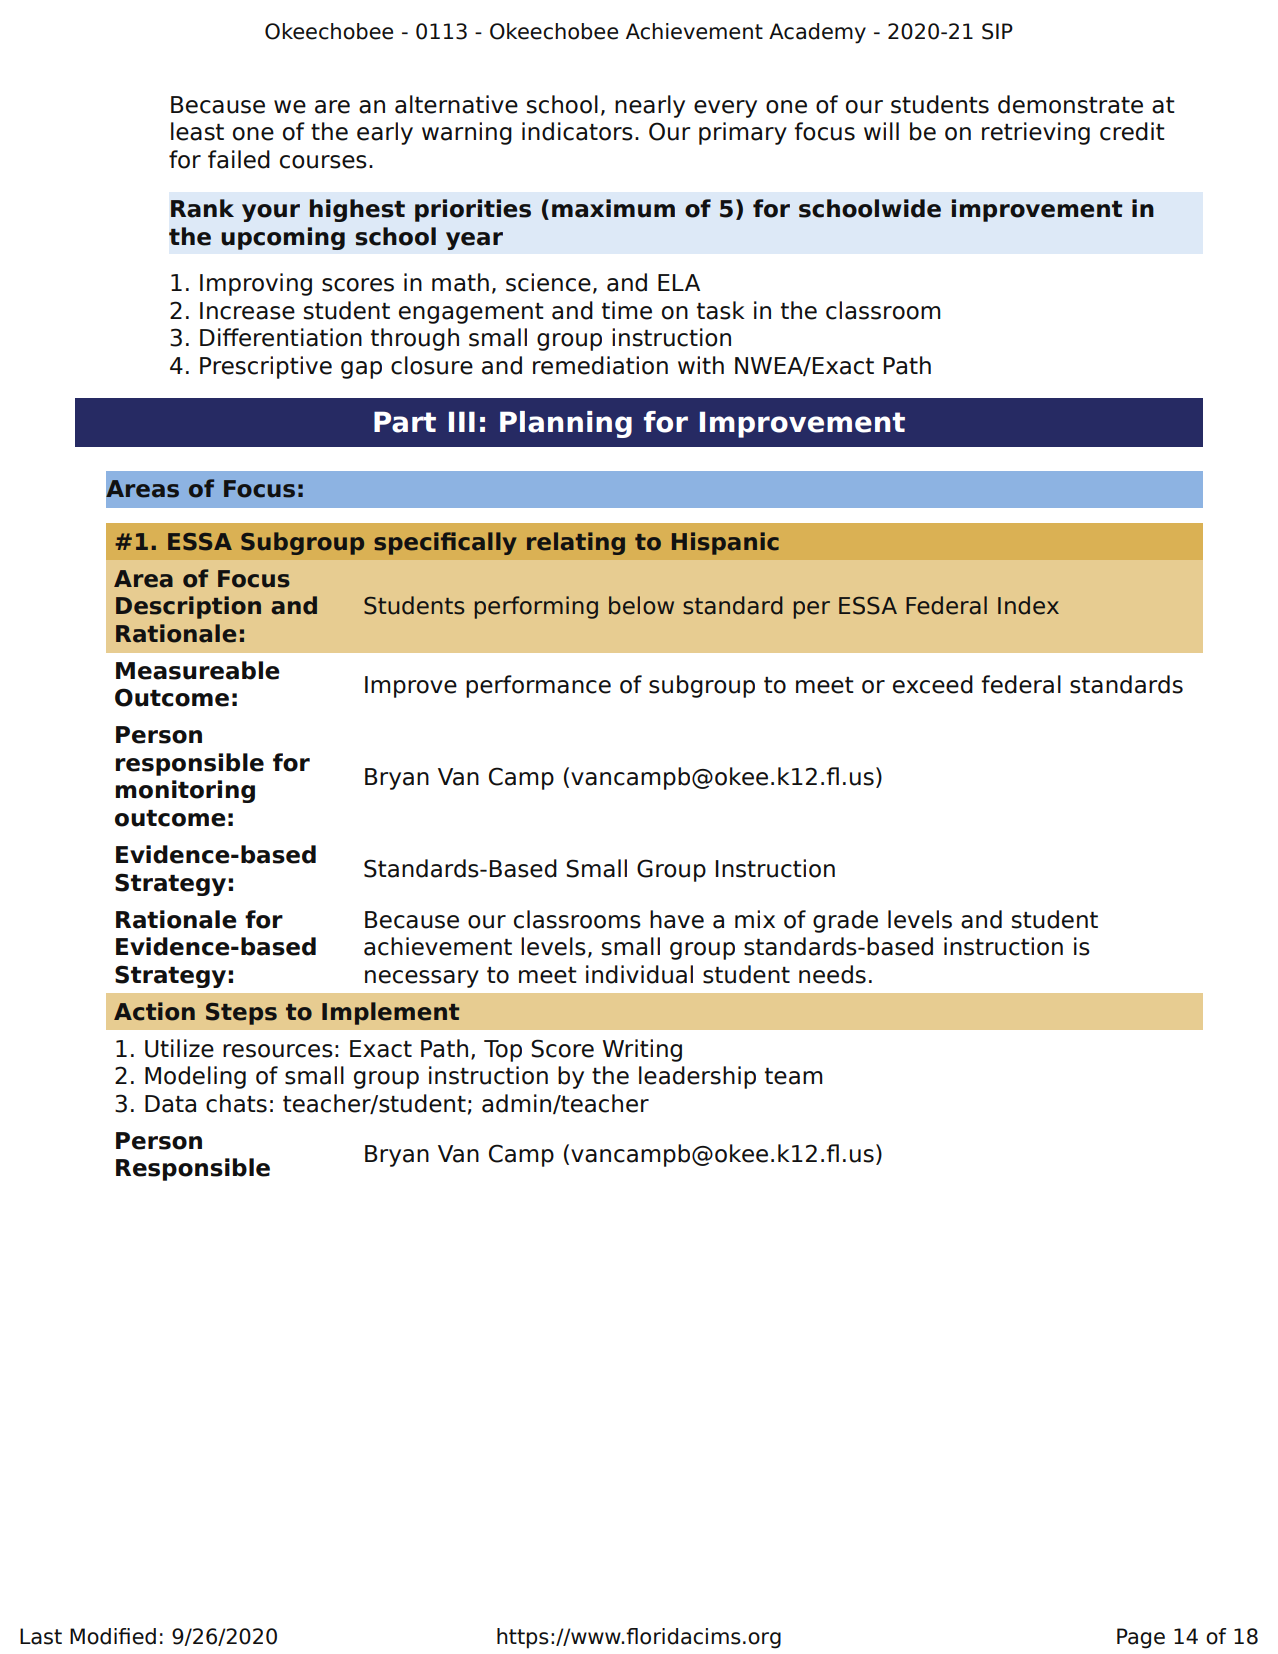 This image has width=1278, height=1654. Describe the element at coordinates (113, 1636) in the image. I see `Modified` at that location.
